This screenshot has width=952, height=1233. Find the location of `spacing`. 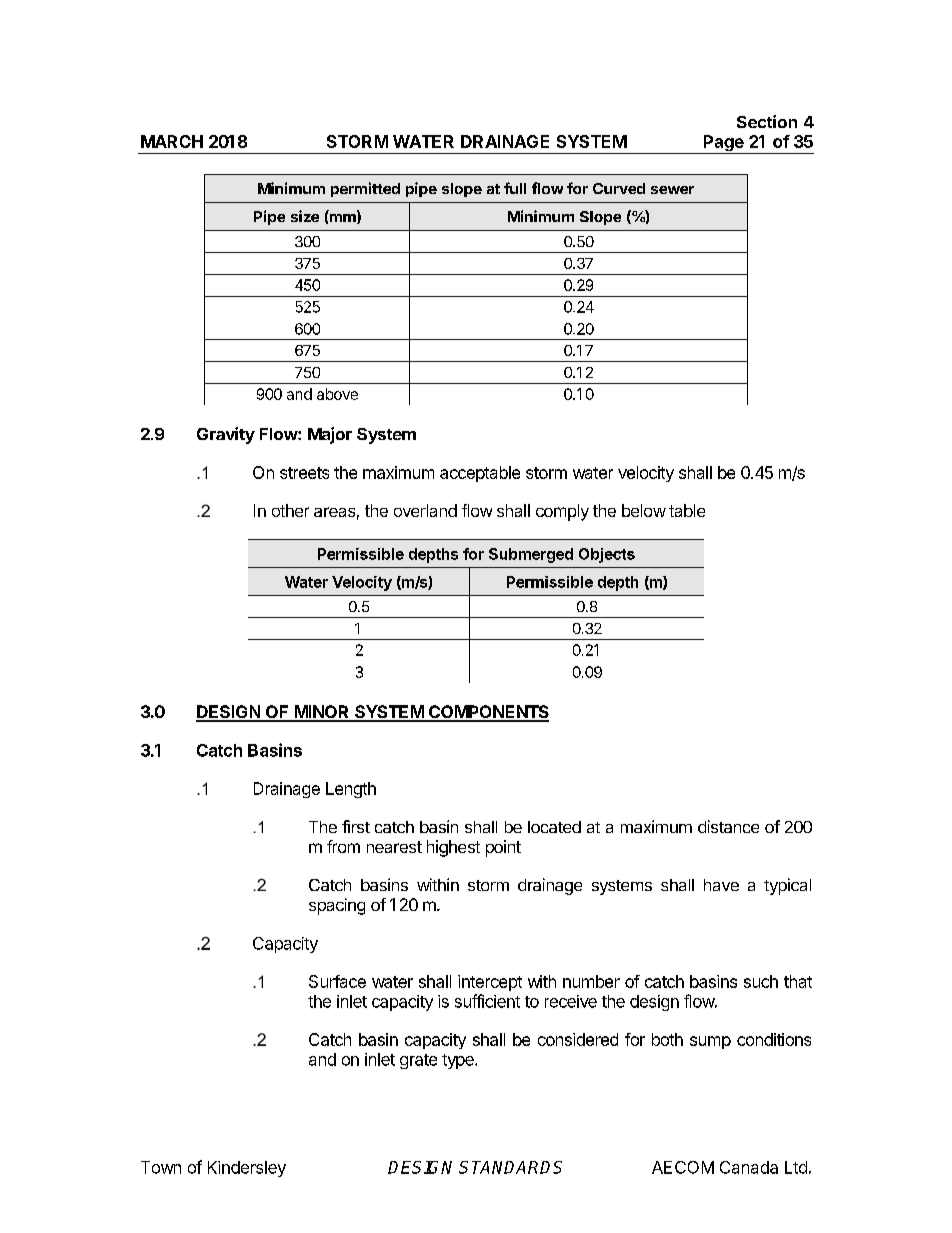

spacing is located at coordinates (337, 906).
